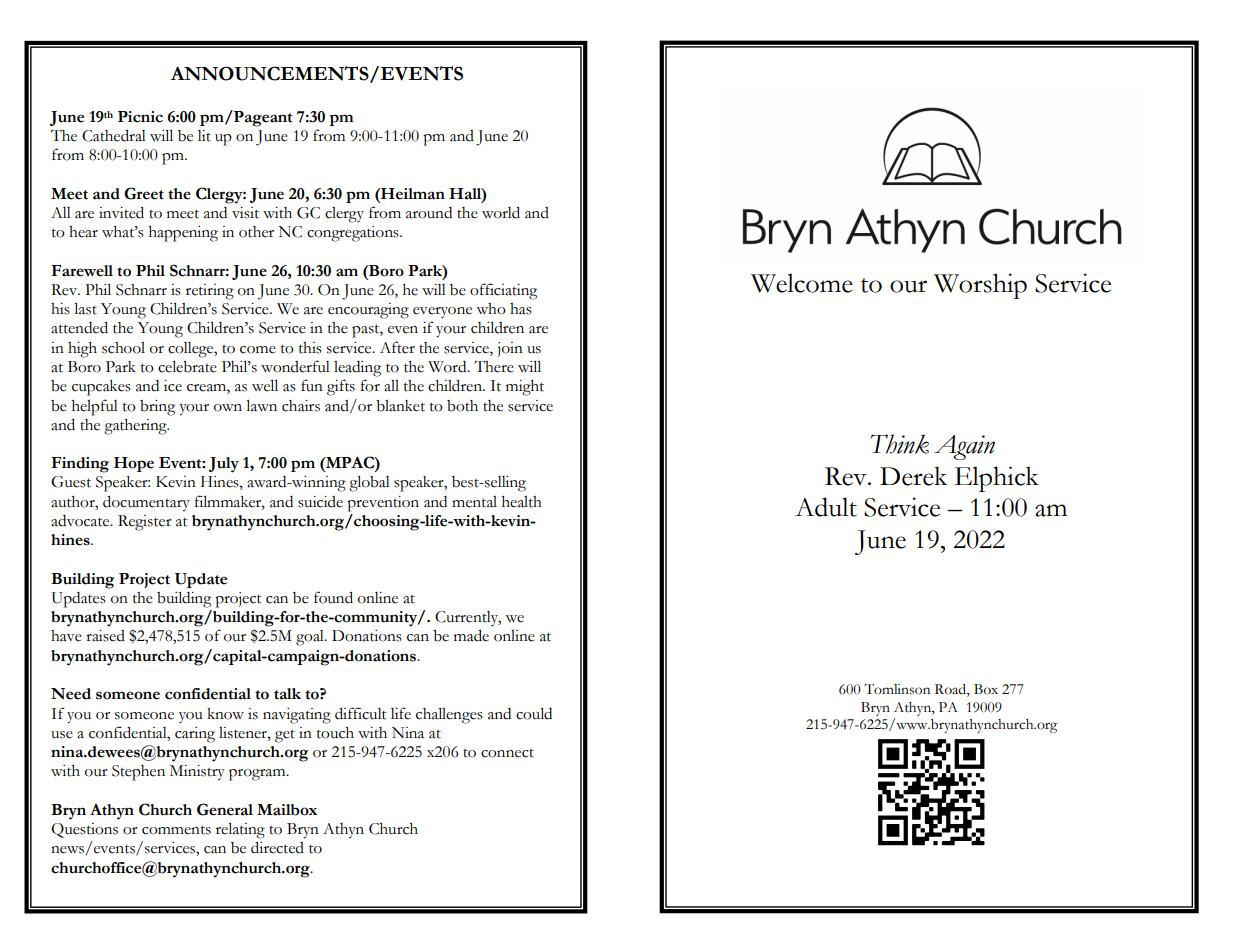 Image resolution: width=1233 pixels, height=952 pixels. What do you see at coordinates (507, 753) in the image?
I see `connect` at bounding box center [507, 753].
